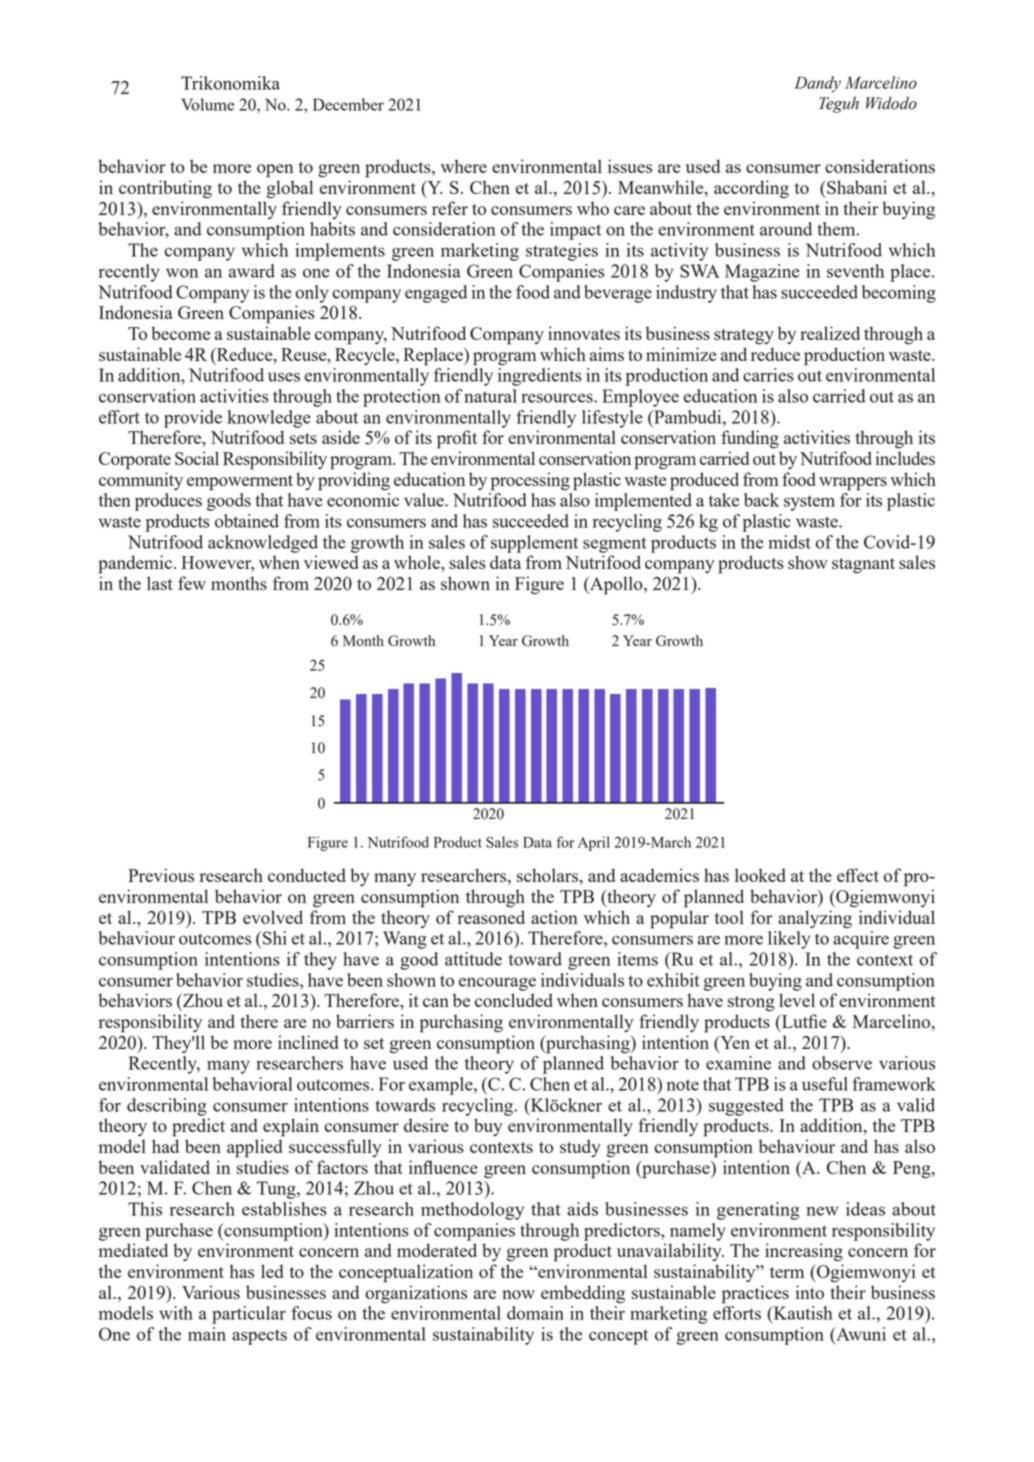  Describe the element at coordinates (273, 917) in the screenshot. I see `evolved` at that location.
